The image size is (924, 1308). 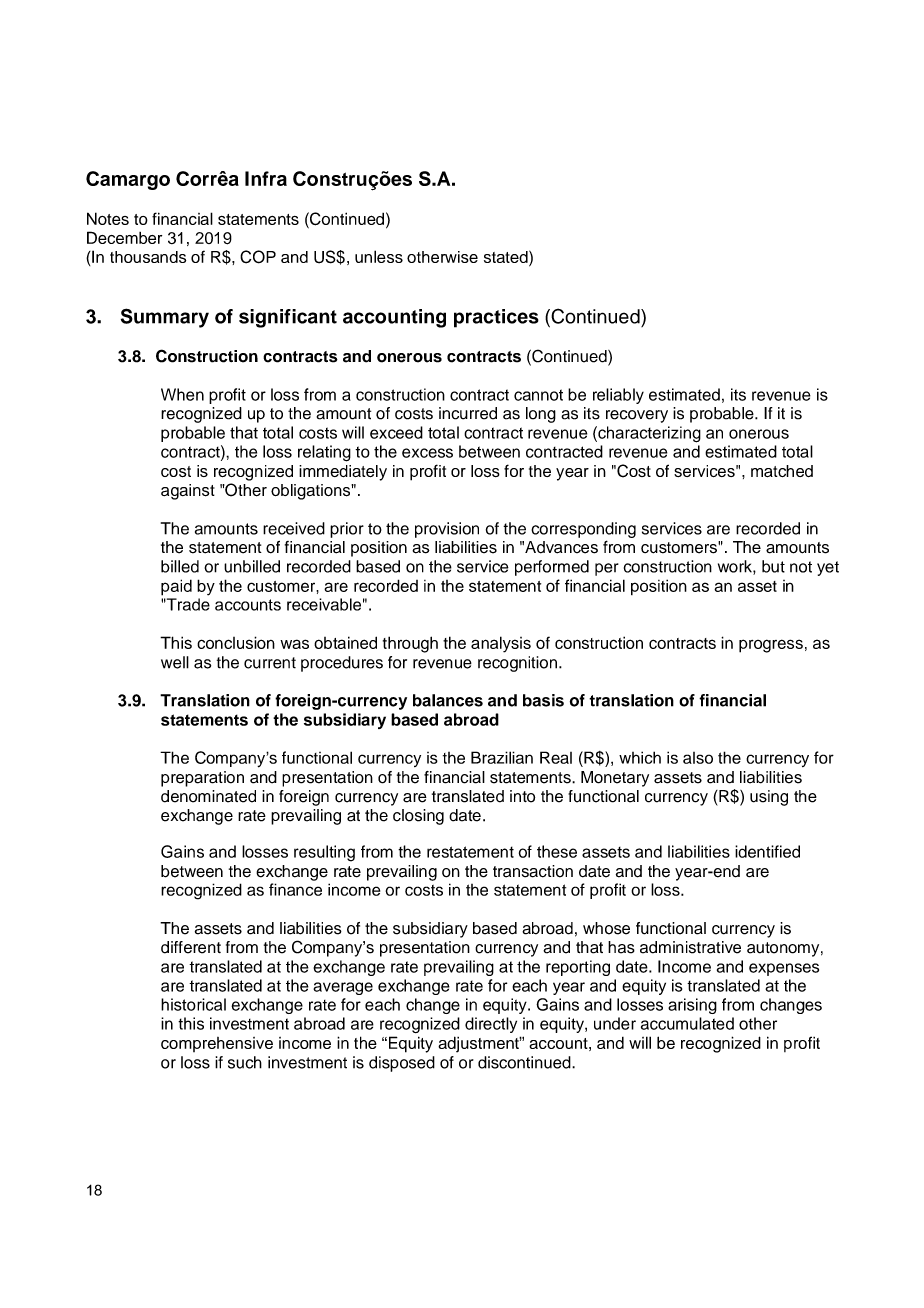 I want to click on preparation, so click(x=202, y=779).
